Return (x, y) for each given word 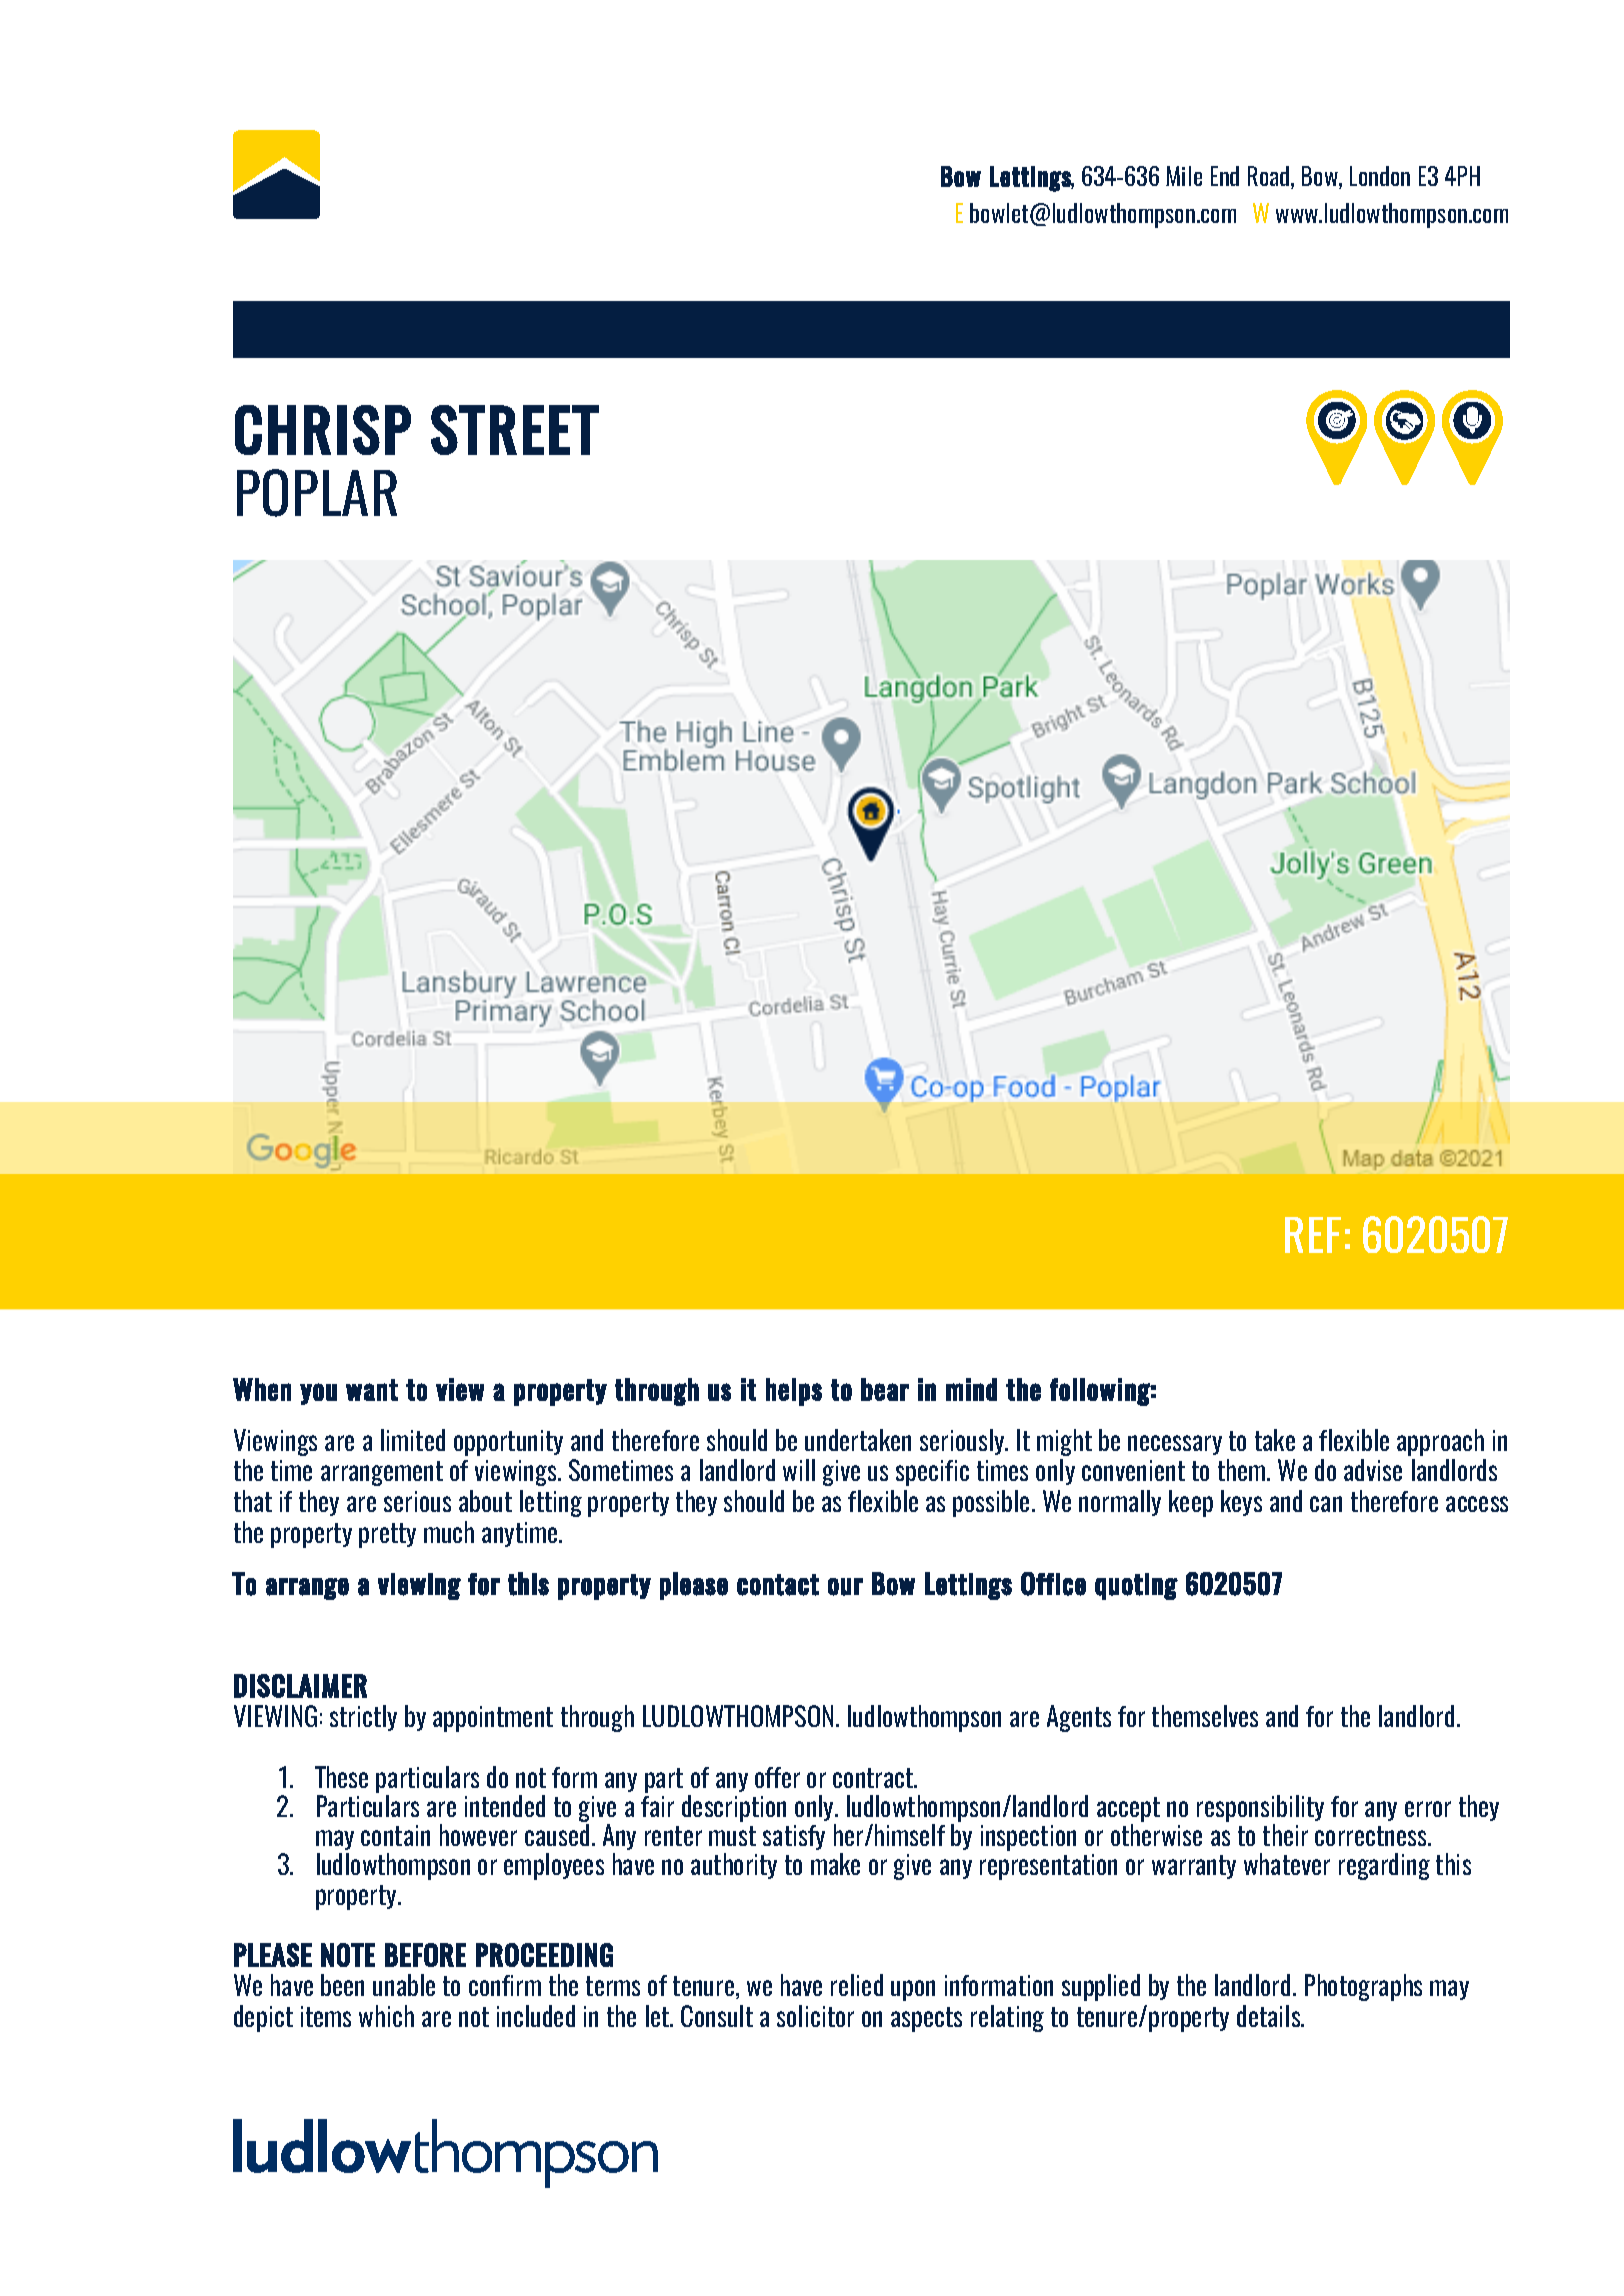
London (1380, 176)
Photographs (1363, 1987)
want (372, 1390)
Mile (1184, 176)
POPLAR (317, 493)
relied (857, 1985)
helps (794, 1392)
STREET (515, 430)
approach (1440, 1442)
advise (1373, 1470)
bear (885, 1389)
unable (404, 1985)
